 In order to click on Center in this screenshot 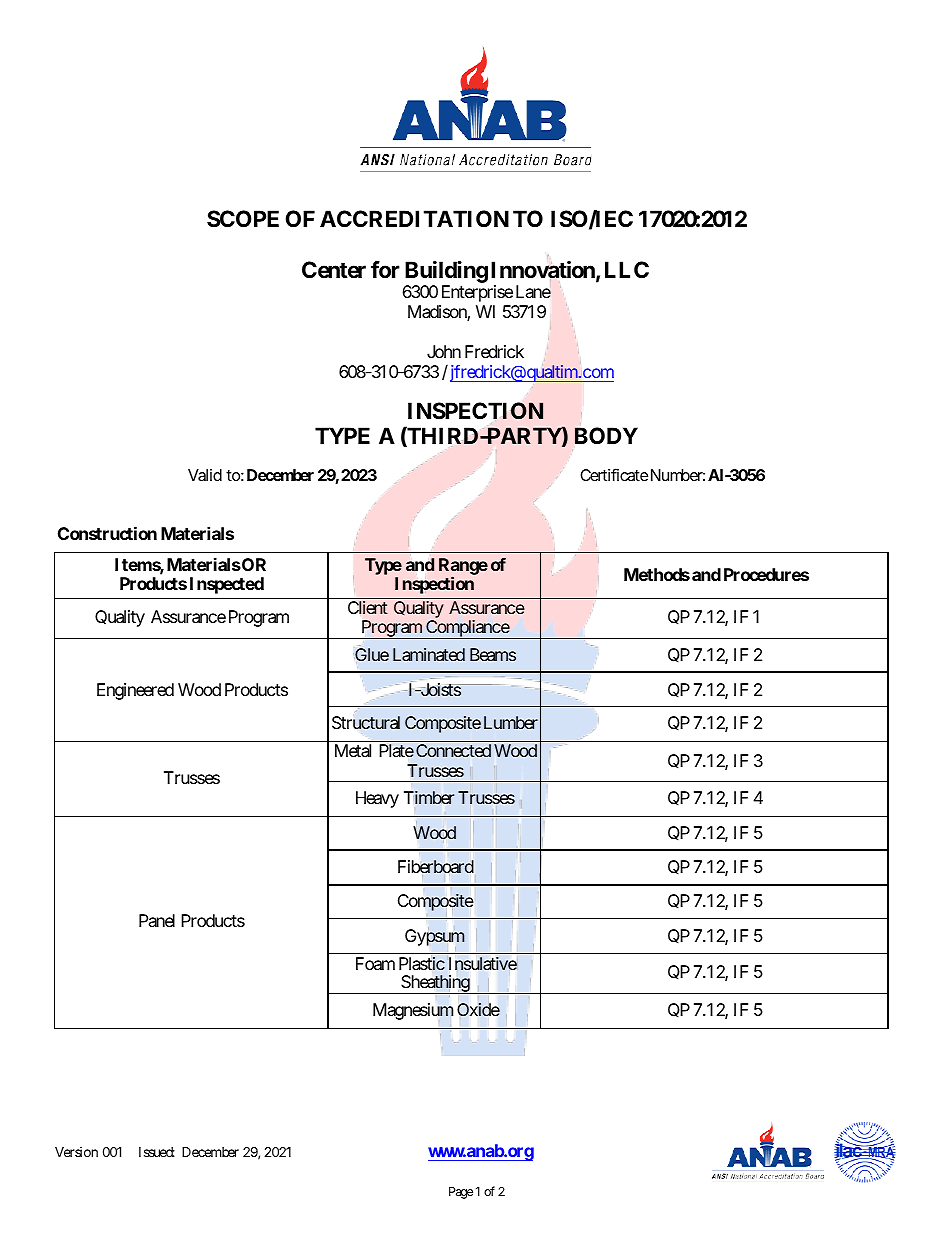, I will do `click(334, 270)`.
